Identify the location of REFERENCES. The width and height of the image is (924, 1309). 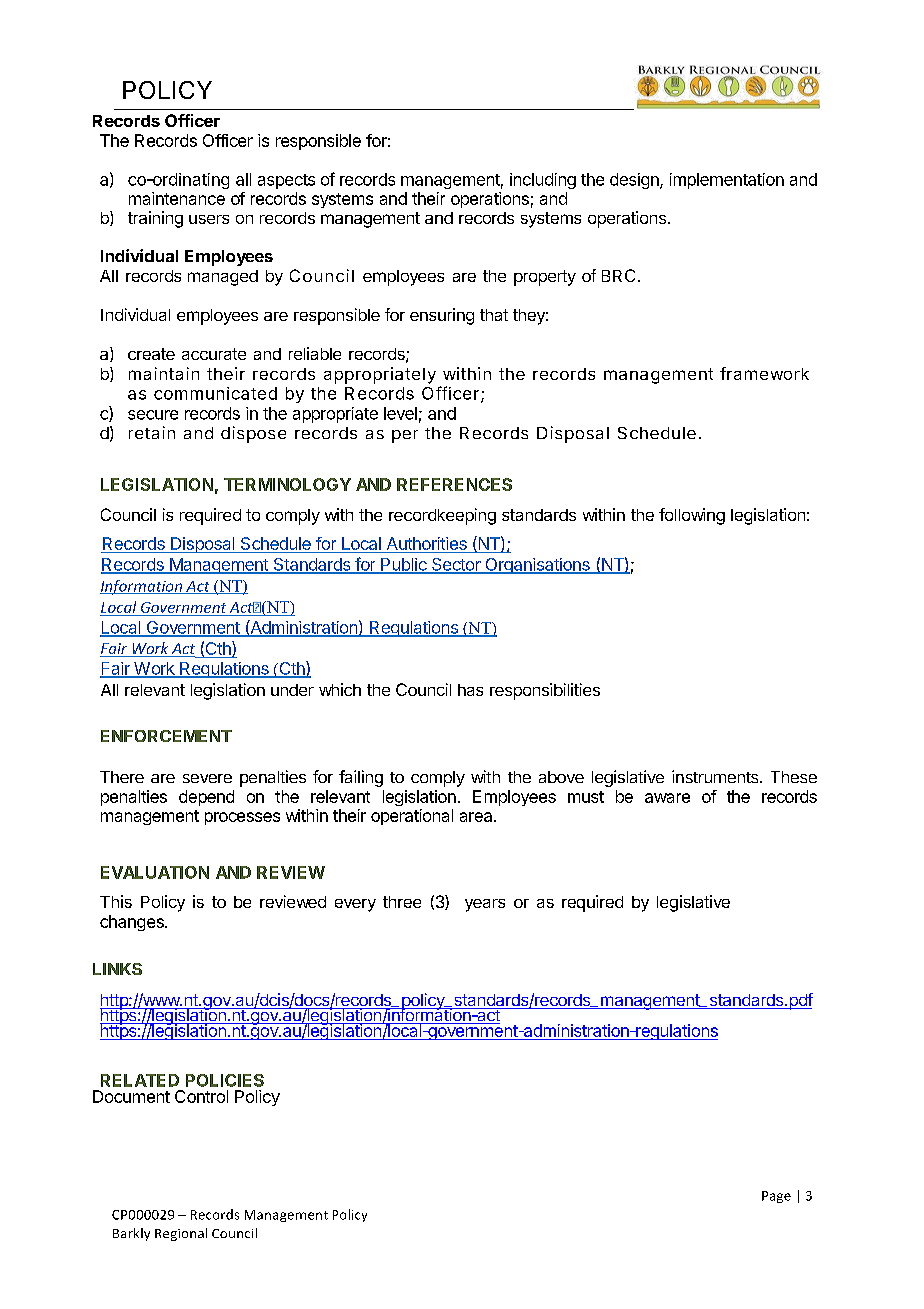
(454, 484).
